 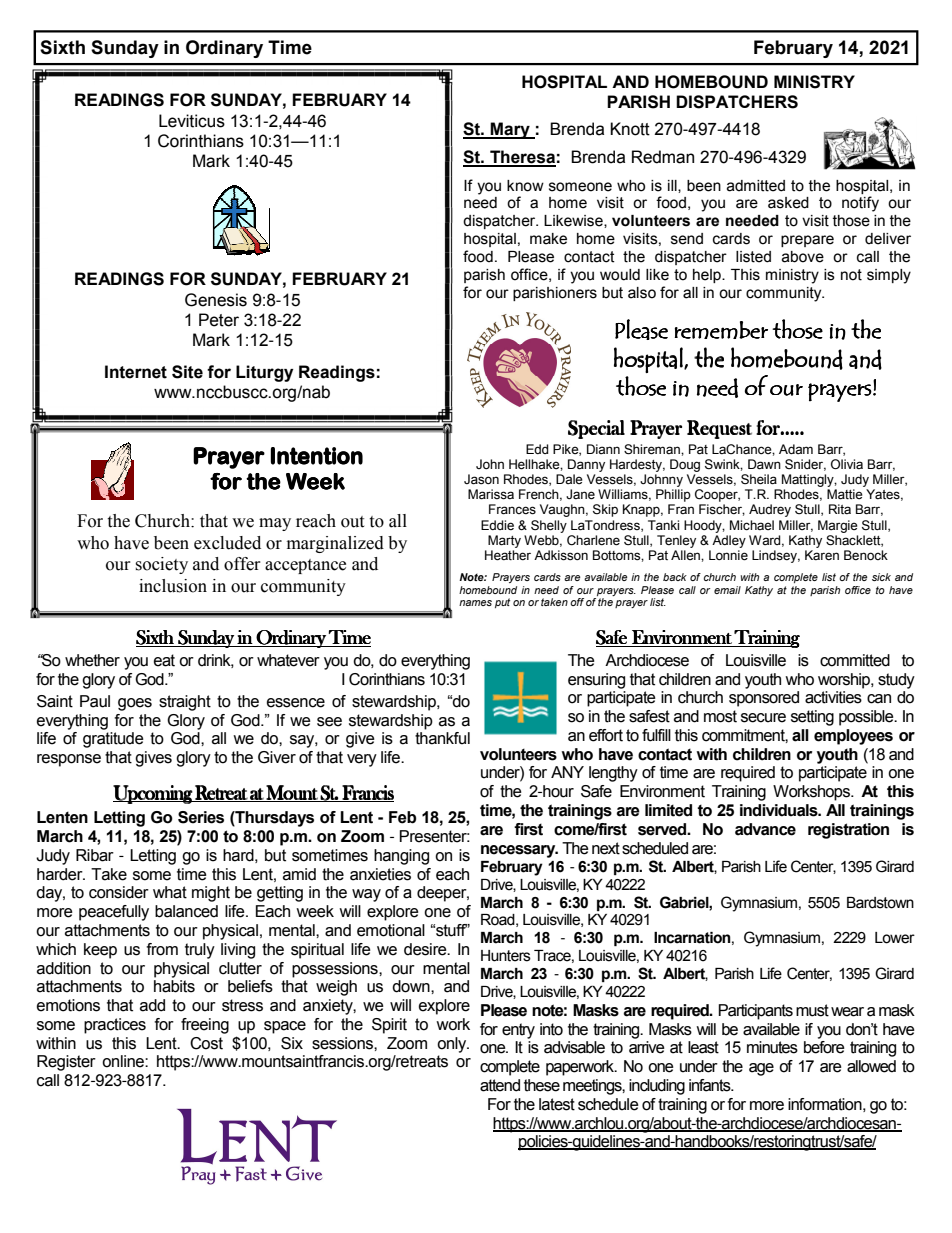 What do you see at coordinates (173, 586) in the image?
I see `inclusion` at bounding box center [173, 586].
